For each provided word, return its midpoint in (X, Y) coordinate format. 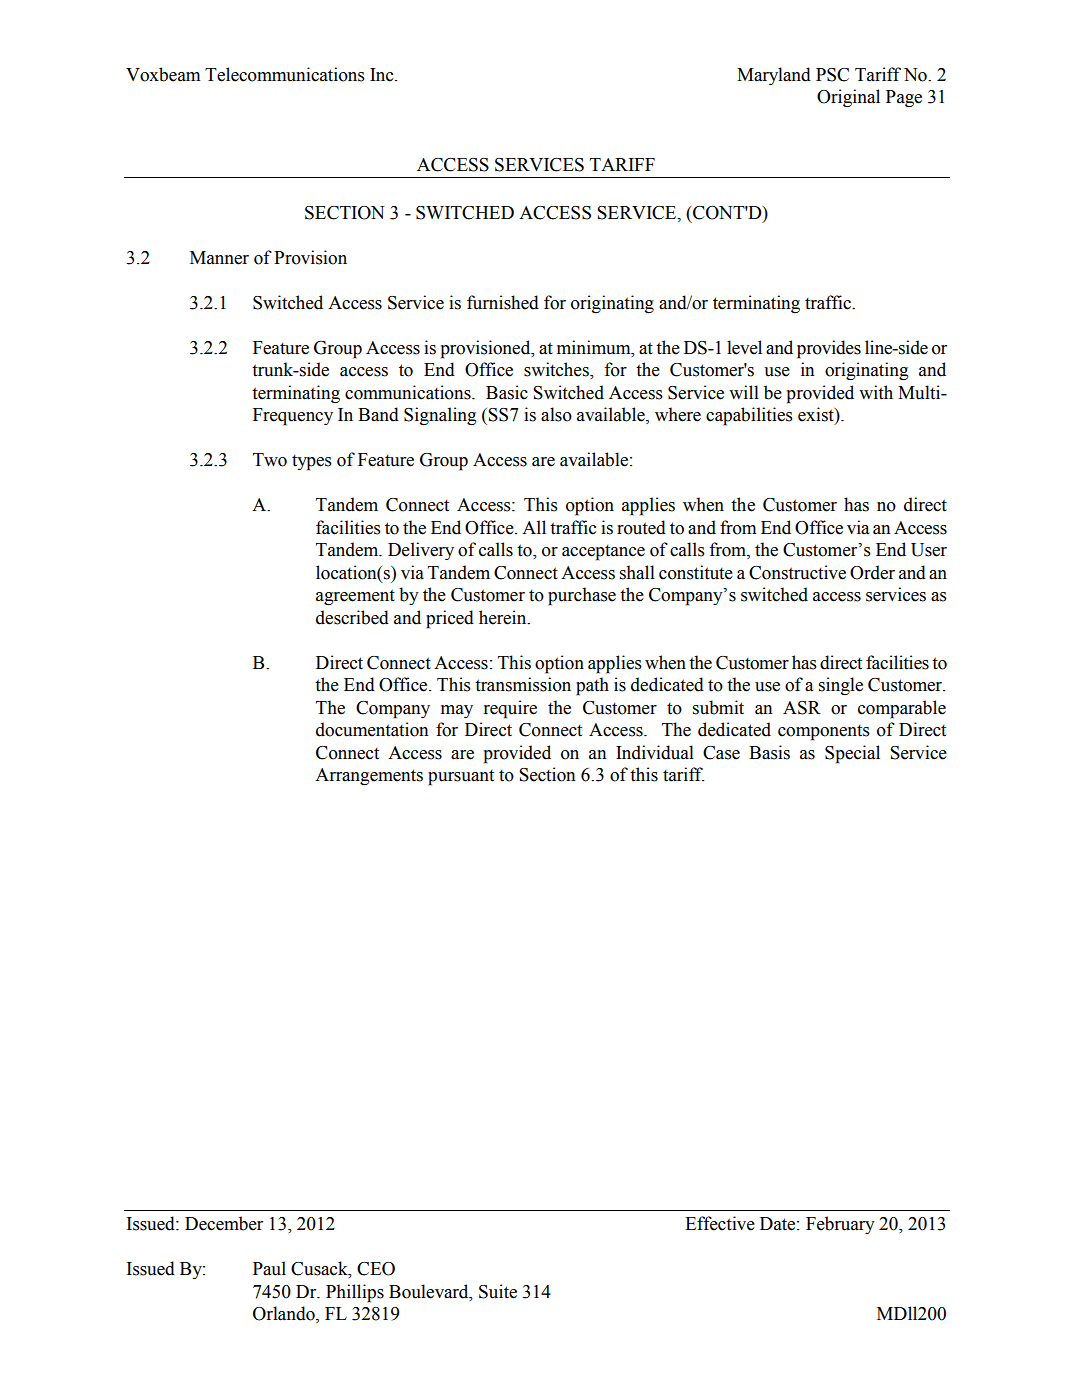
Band (378, 414)
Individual (655, 752)
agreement (355, 597)
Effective (720, 1223)
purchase (582, 596)
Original (848, 98)
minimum (595, 347)
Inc (383, 75)
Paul (269, 1268)
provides (829, 349)
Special (852, 754)
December (224, 1223)
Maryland (774, 76)
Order (872, 572)
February (840, 1225)
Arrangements (369, 776)
